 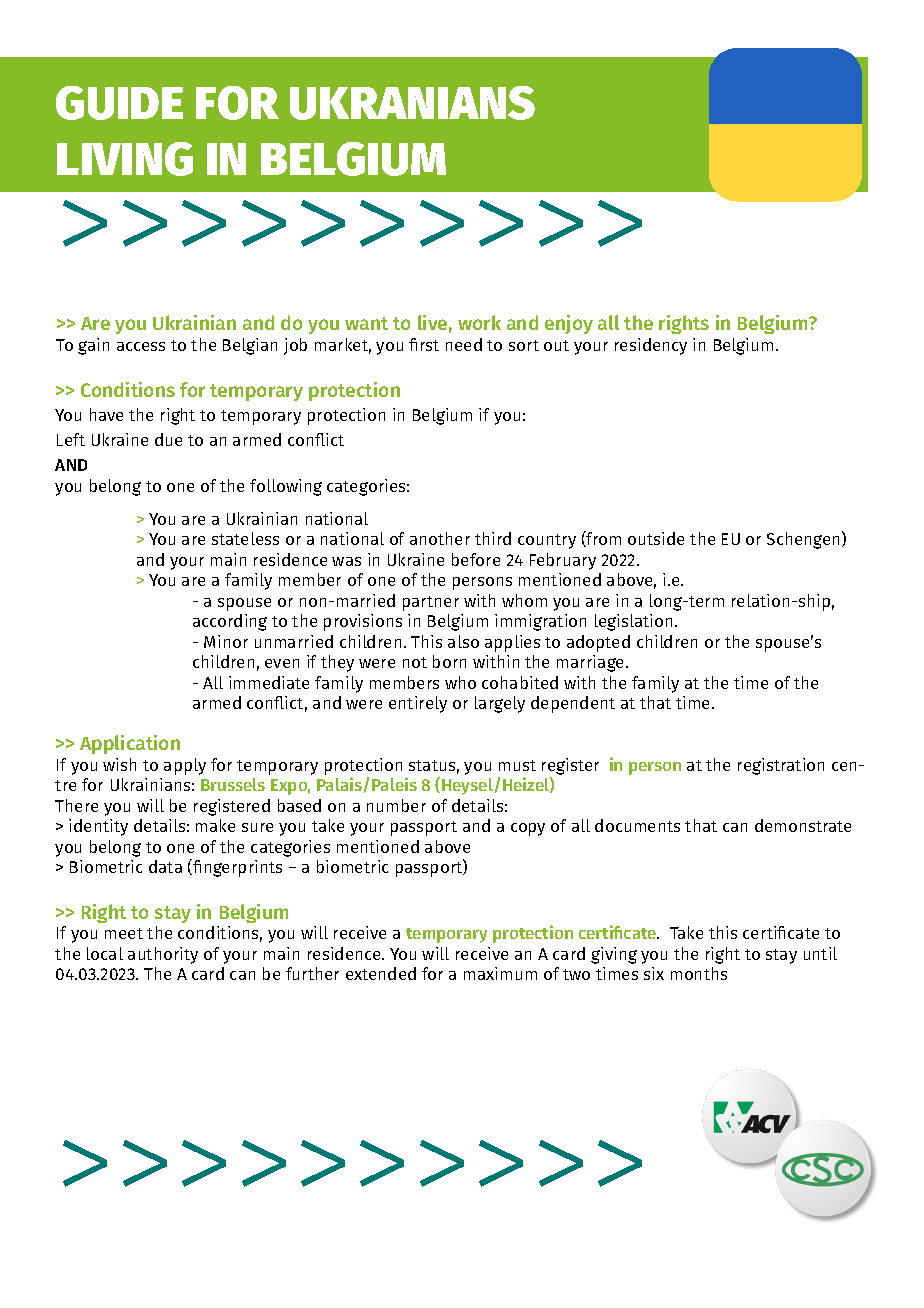 I want to click on Schengen, so click(x=805, y=540).
